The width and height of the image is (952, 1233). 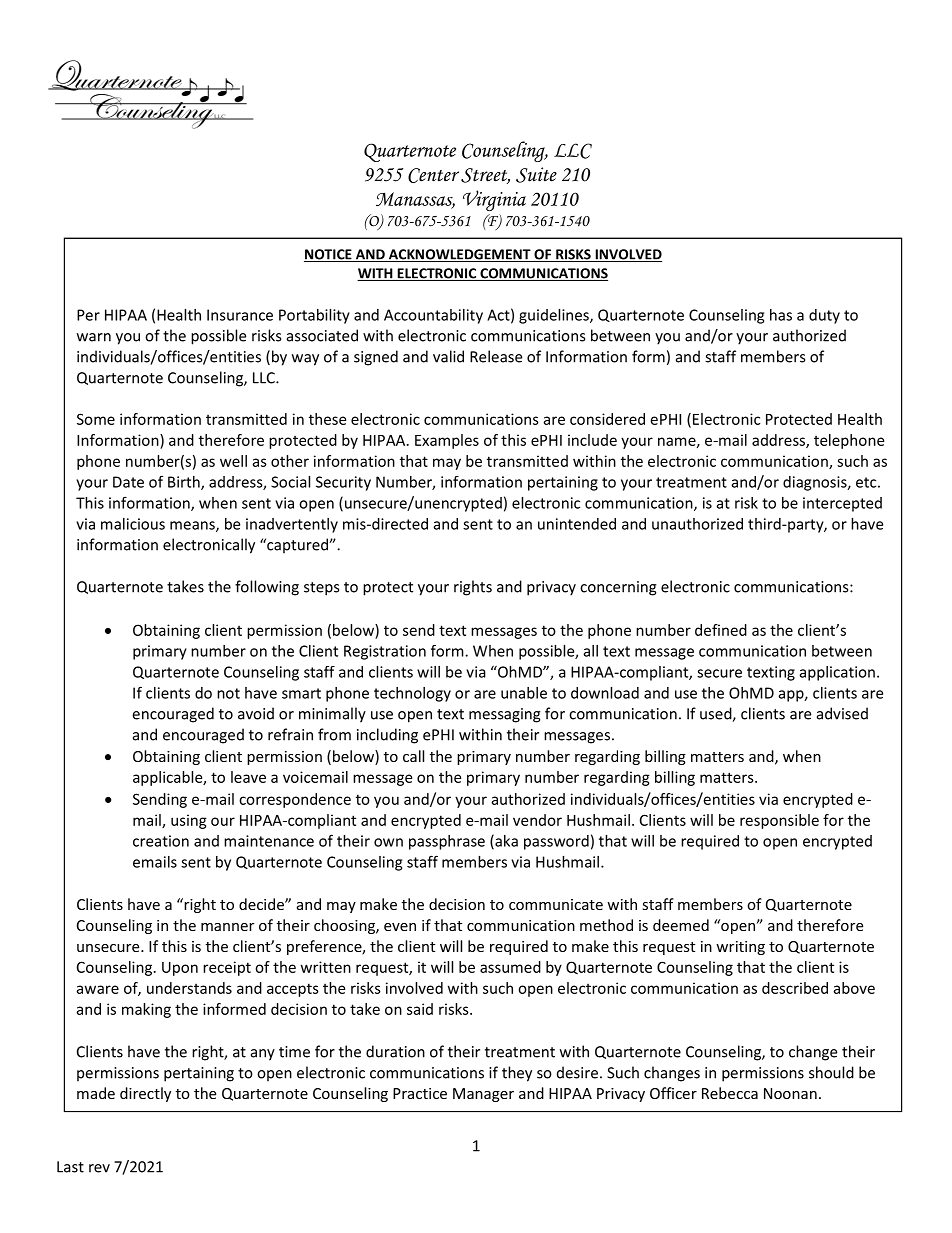 What do you see at coordinates (842, 504) in the image?
I see `intercepted` at bounding box center [842, 504].
